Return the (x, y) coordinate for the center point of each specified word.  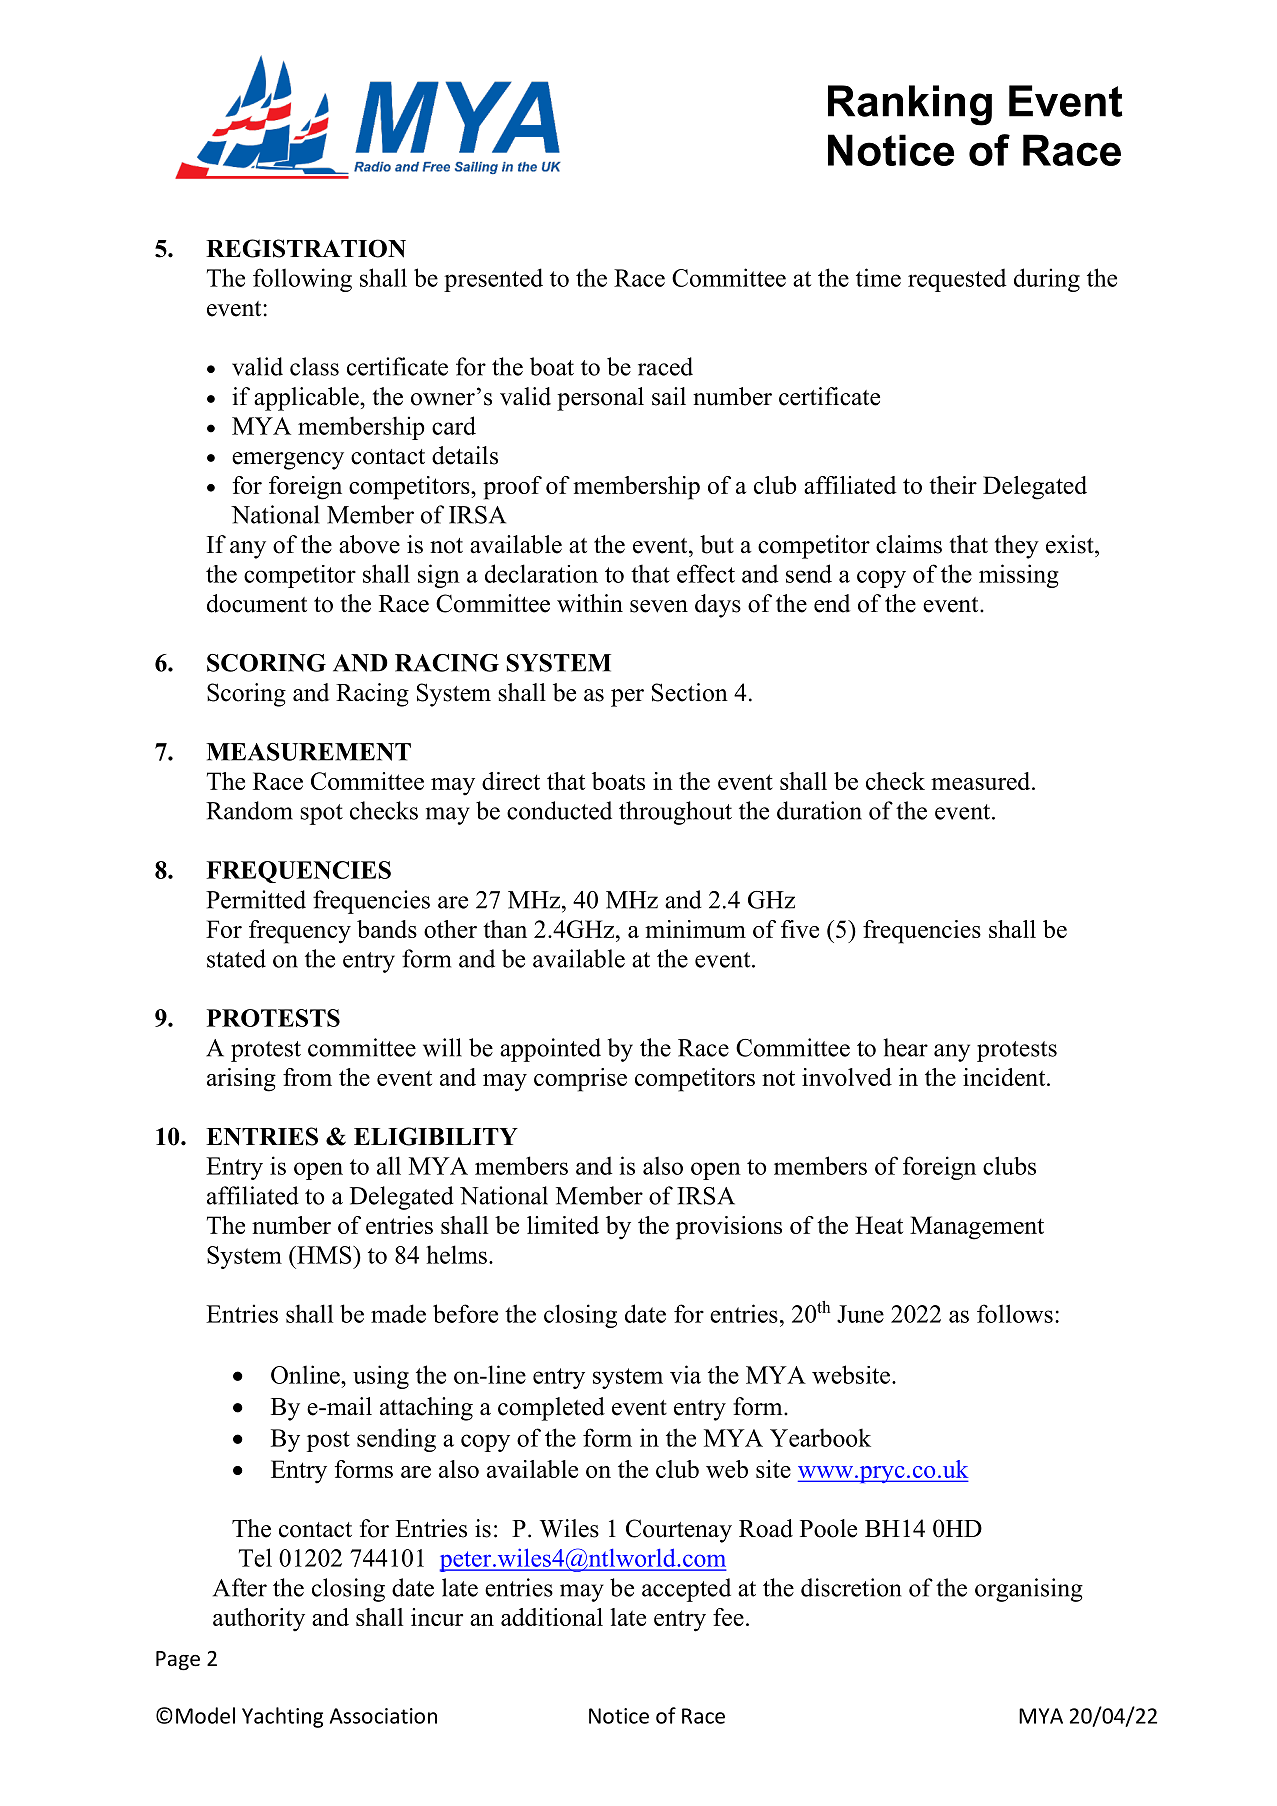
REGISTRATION (306, 248)
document (257, 603)
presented (493, 280)
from (307, 1077)
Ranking (910, 105)
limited (563, 1225)
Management (977, 1228)
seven (659, 606)
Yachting (282, 1717)
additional (552, 1617)
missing (1019, 576)
